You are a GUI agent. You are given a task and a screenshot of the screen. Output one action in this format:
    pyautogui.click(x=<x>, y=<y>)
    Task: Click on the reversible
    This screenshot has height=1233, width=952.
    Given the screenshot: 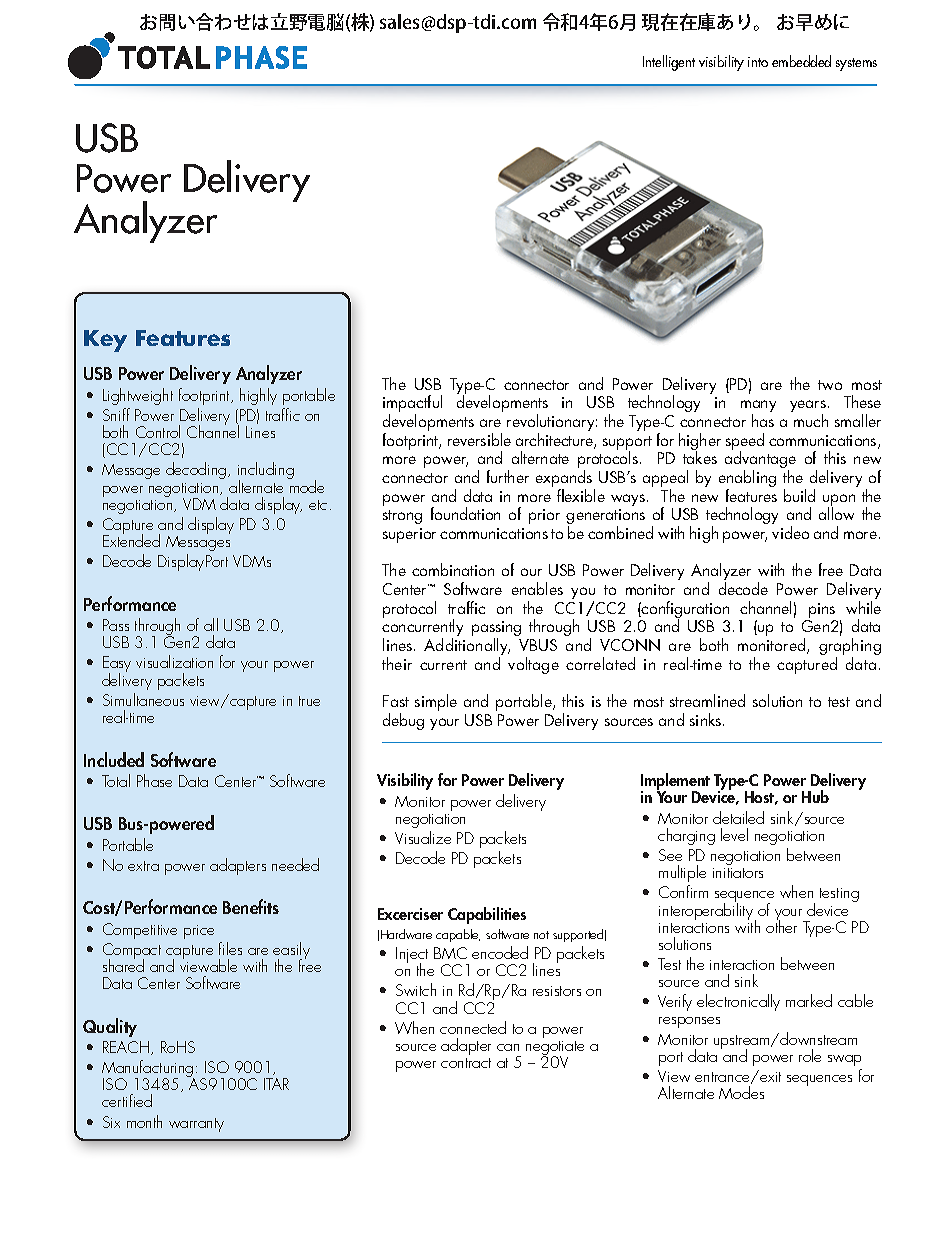 What is the action you would take?
    pyautogui.click(x=479, y=439)
